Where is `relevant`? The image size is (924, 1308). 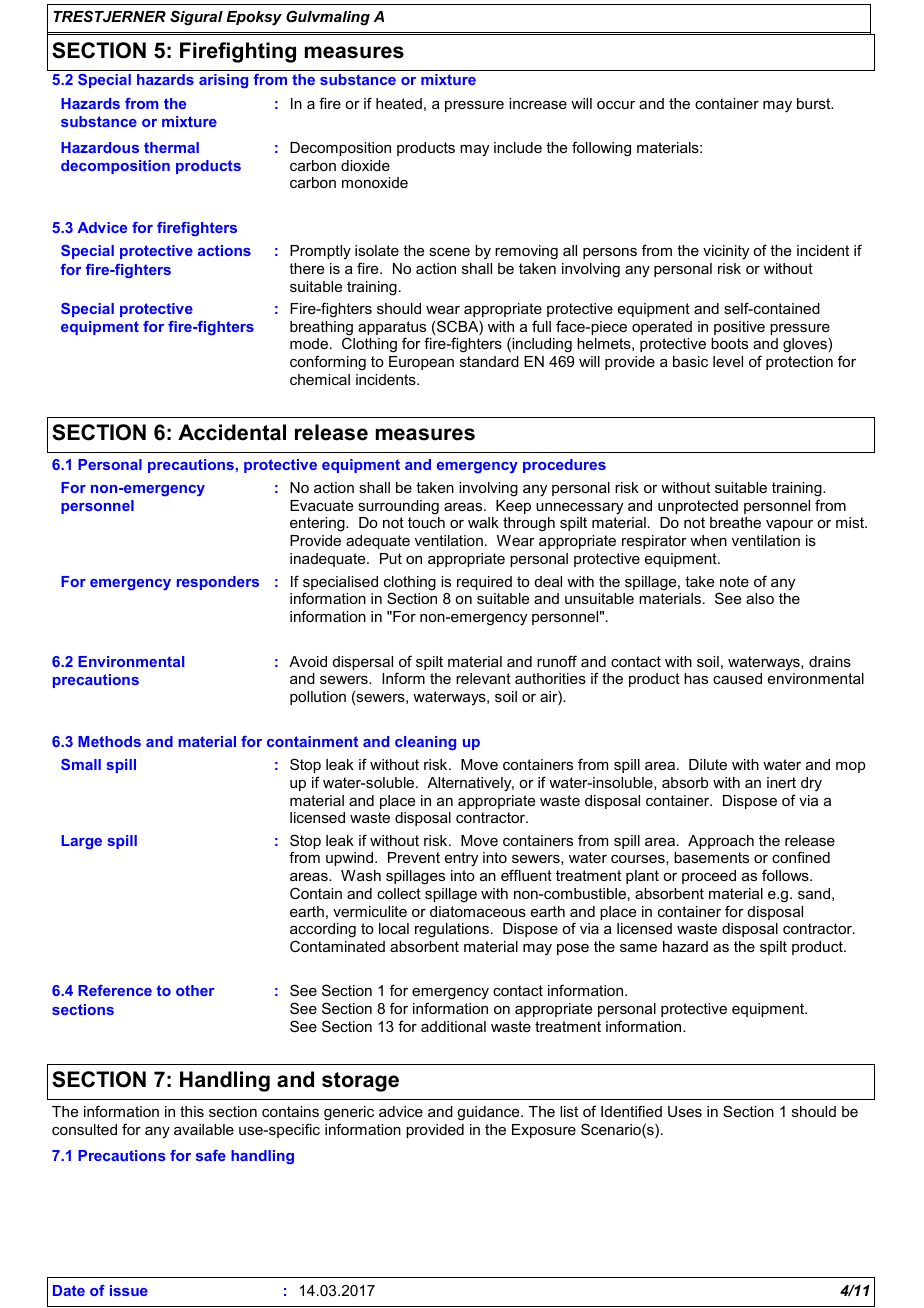
relevant is located at coordinates (483, 678).
